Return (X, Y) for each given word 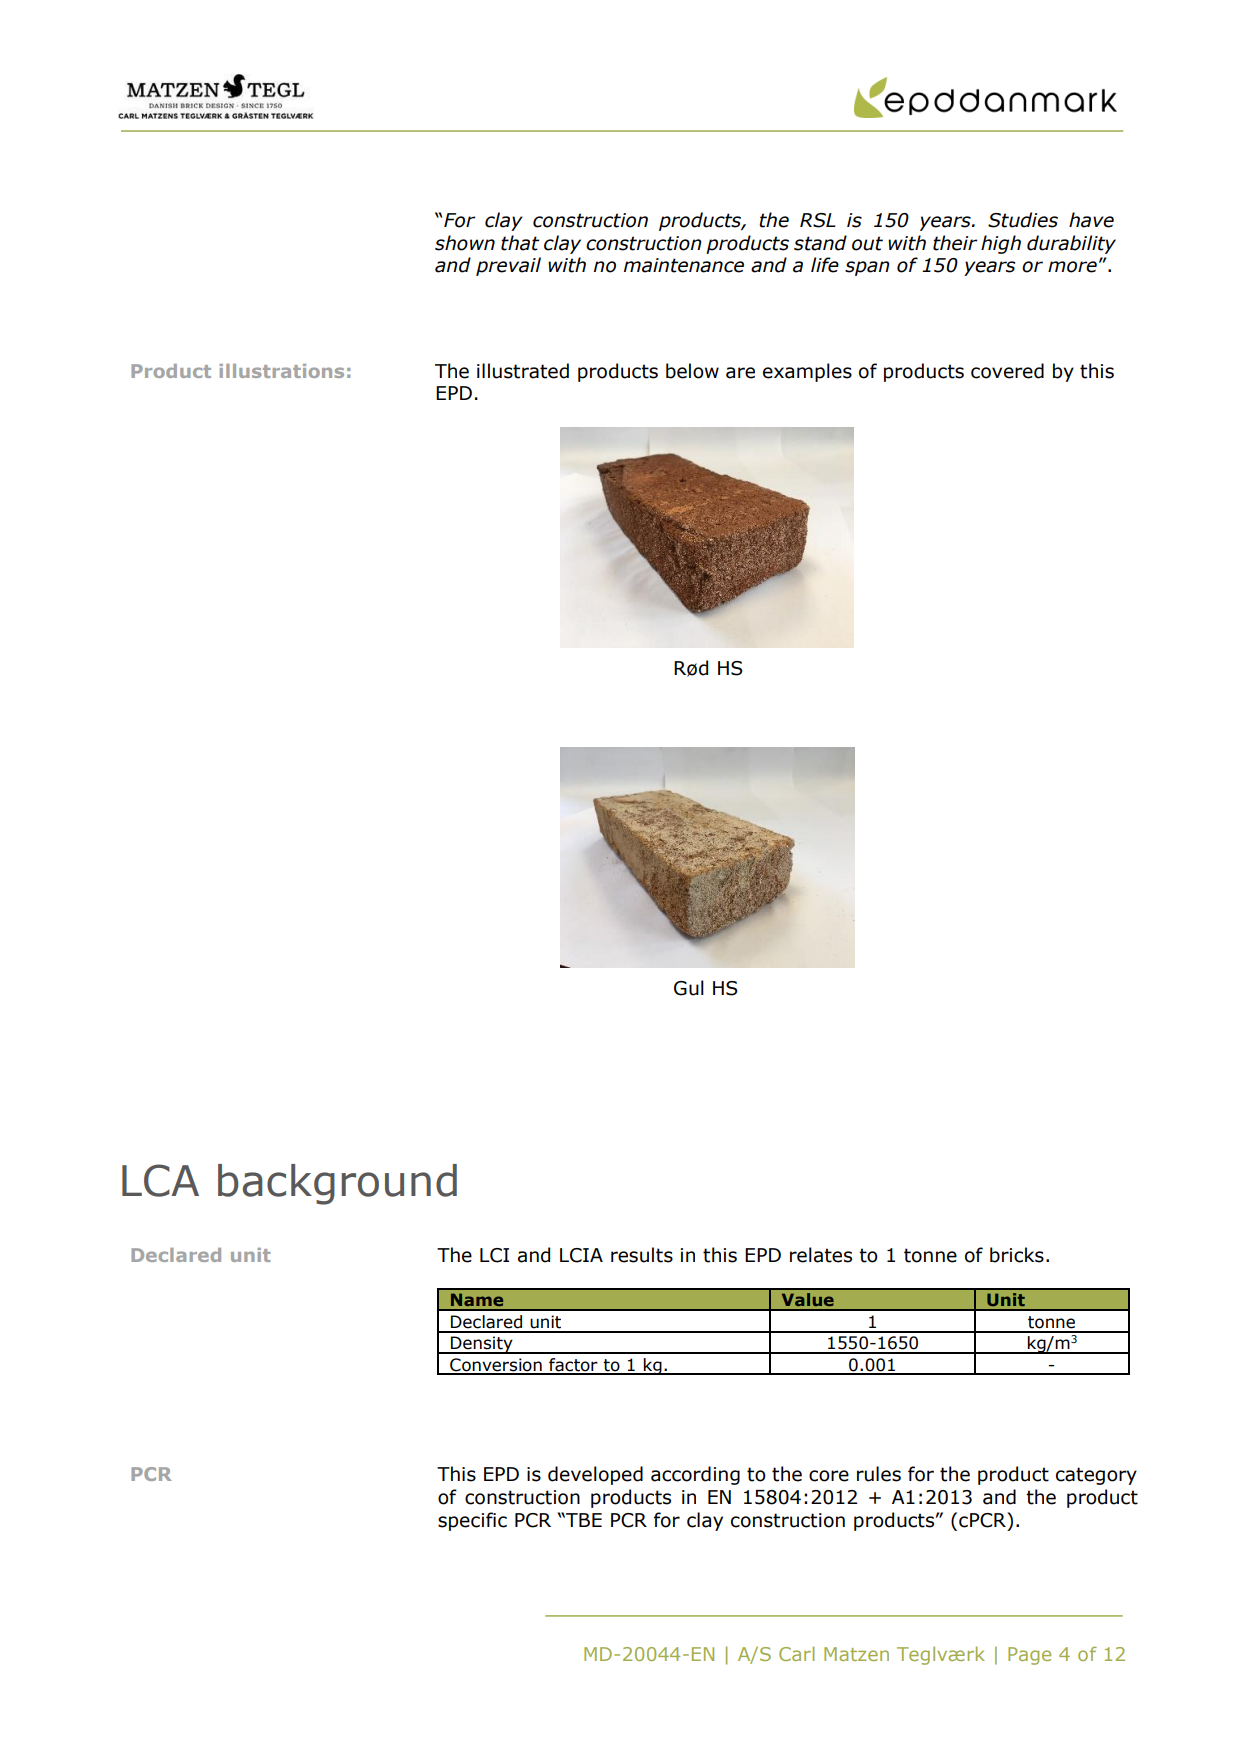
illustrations (281, 371)
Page (1029, 1656)
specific (472, 1521)
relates (821, 1255)
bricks (1017, 1255)
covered (1007, 371)
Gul (689, 988)
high (1001, 244)
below (692, 371)
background (337, 1184)
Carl (796, 1653)
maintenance (684, 265)
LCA (160, 1180)
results (642, 1255)
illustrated (523, 371)
